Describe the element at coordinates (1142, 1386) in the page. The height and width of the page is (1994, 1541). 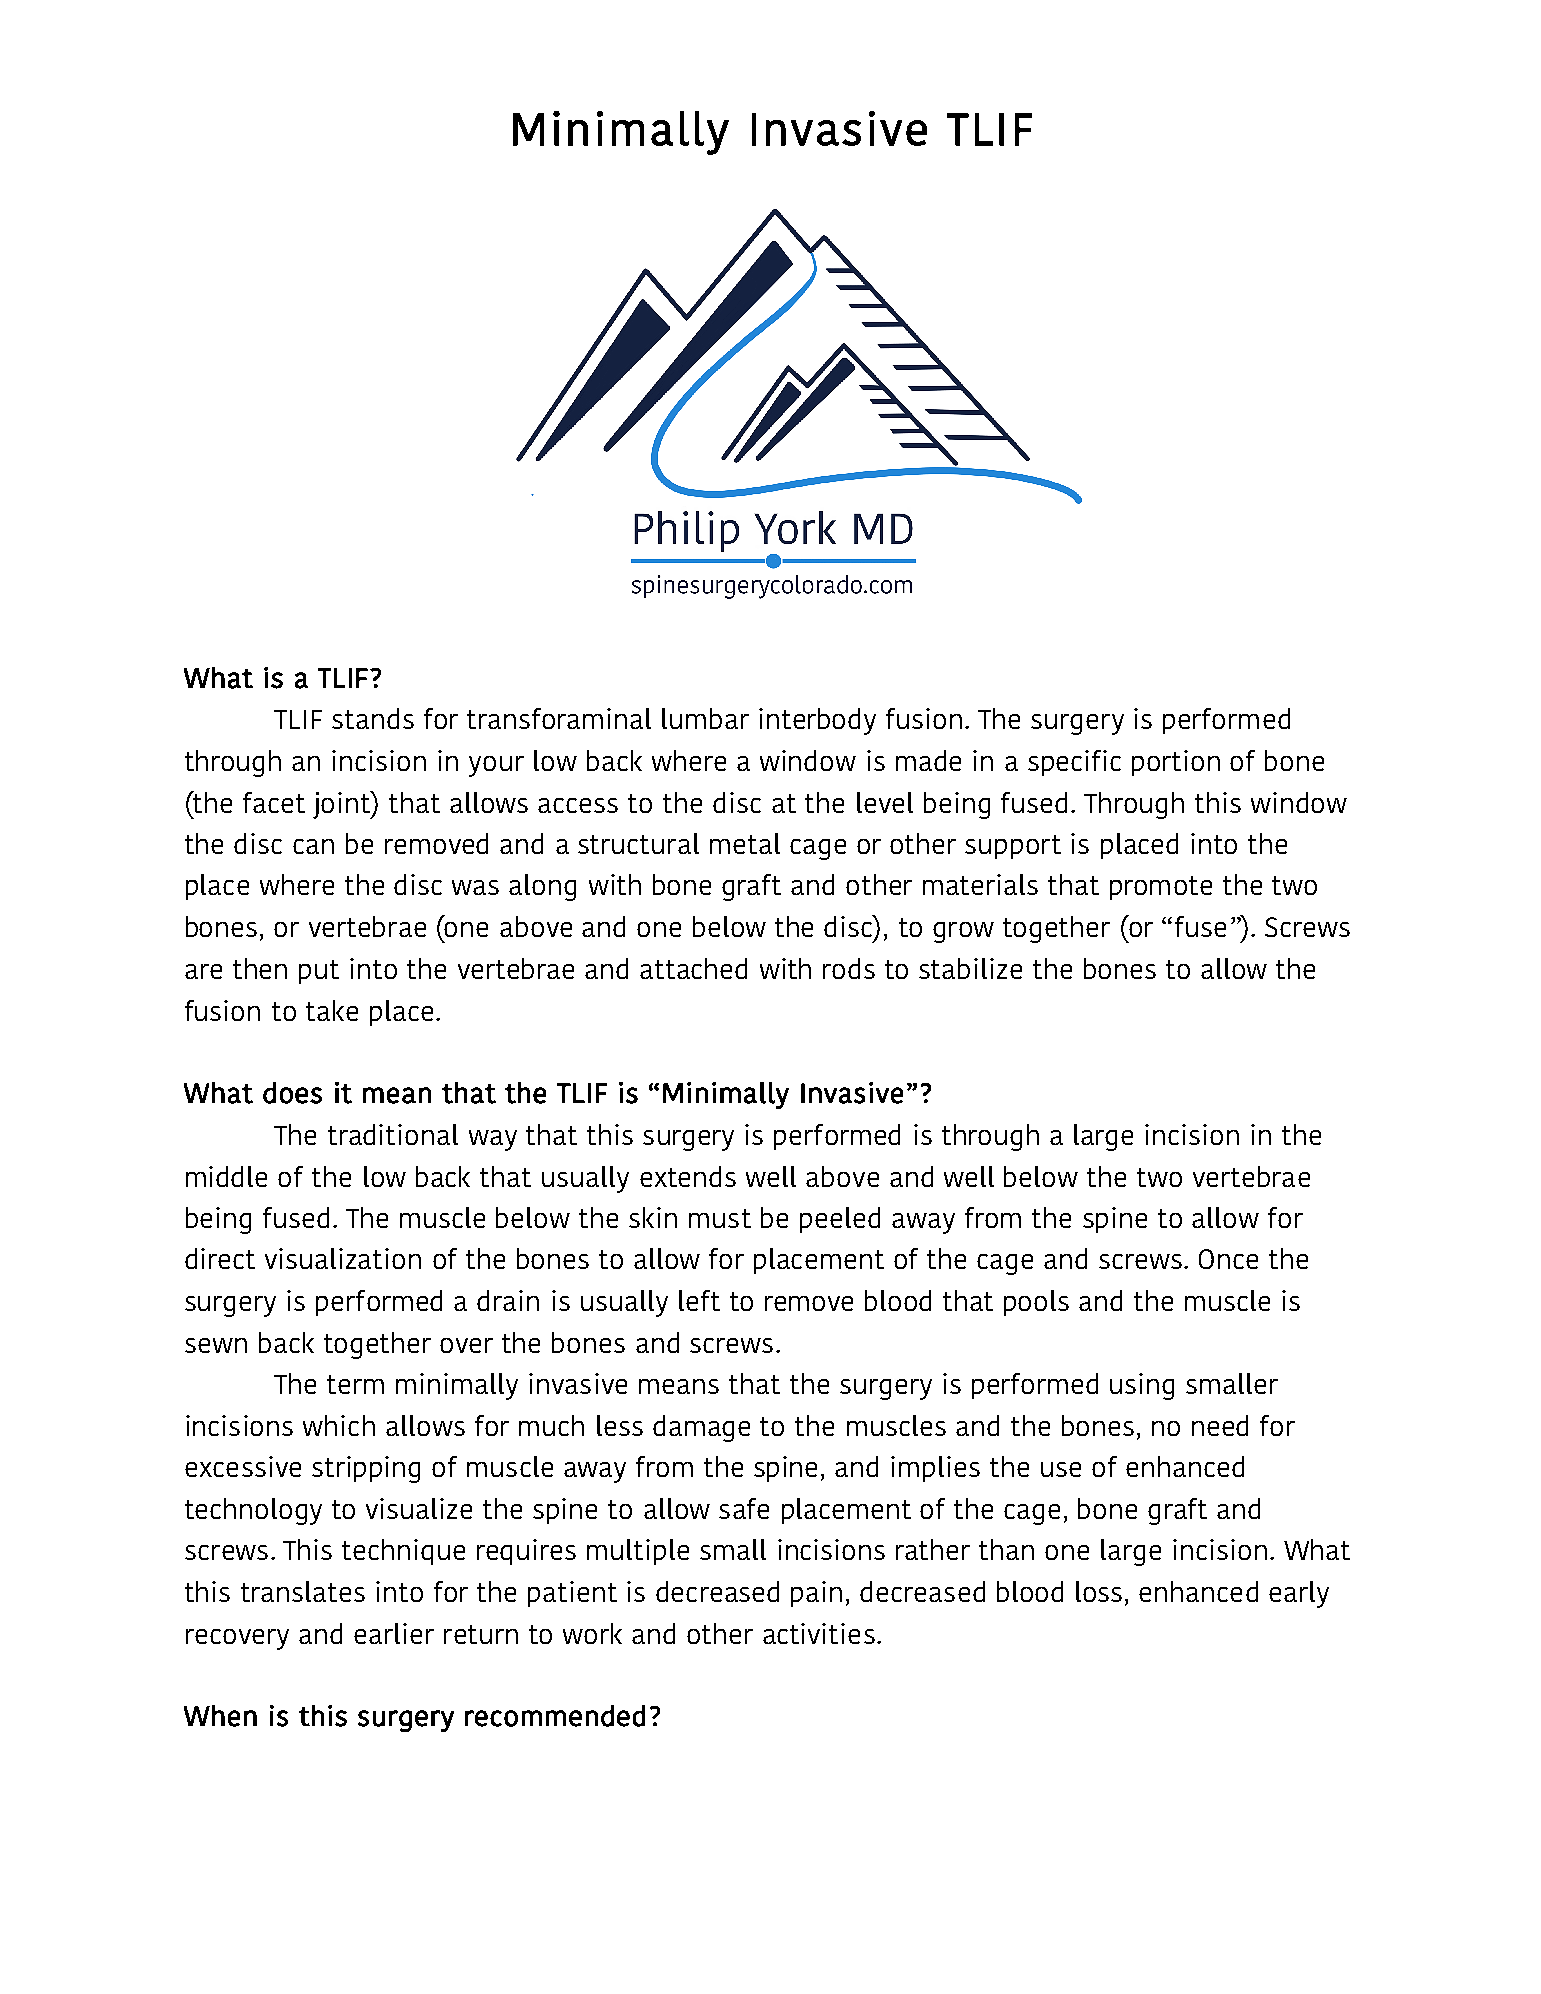
I see `using` at that location.
